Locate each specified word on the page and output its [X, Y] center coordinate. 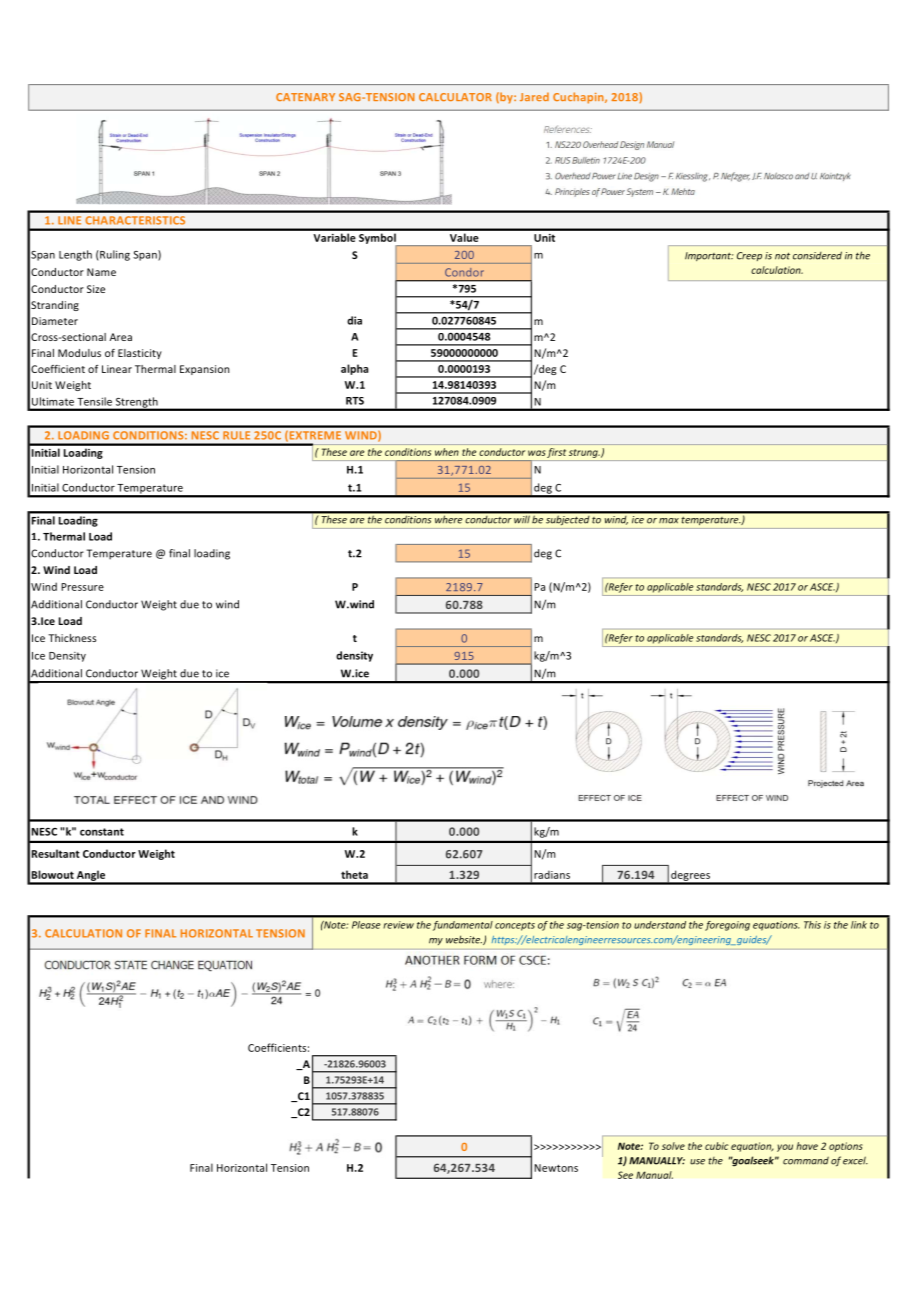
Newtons [556, 1168]
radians [552, 874]
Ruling [114, 255]
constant [102, 832]
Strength [137, 403]
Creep [749, 256]
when [447, 452]
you [785, 1148]
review [398, 925]
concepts [515, 926]
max [669, 521]
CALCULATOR [455, 97]
